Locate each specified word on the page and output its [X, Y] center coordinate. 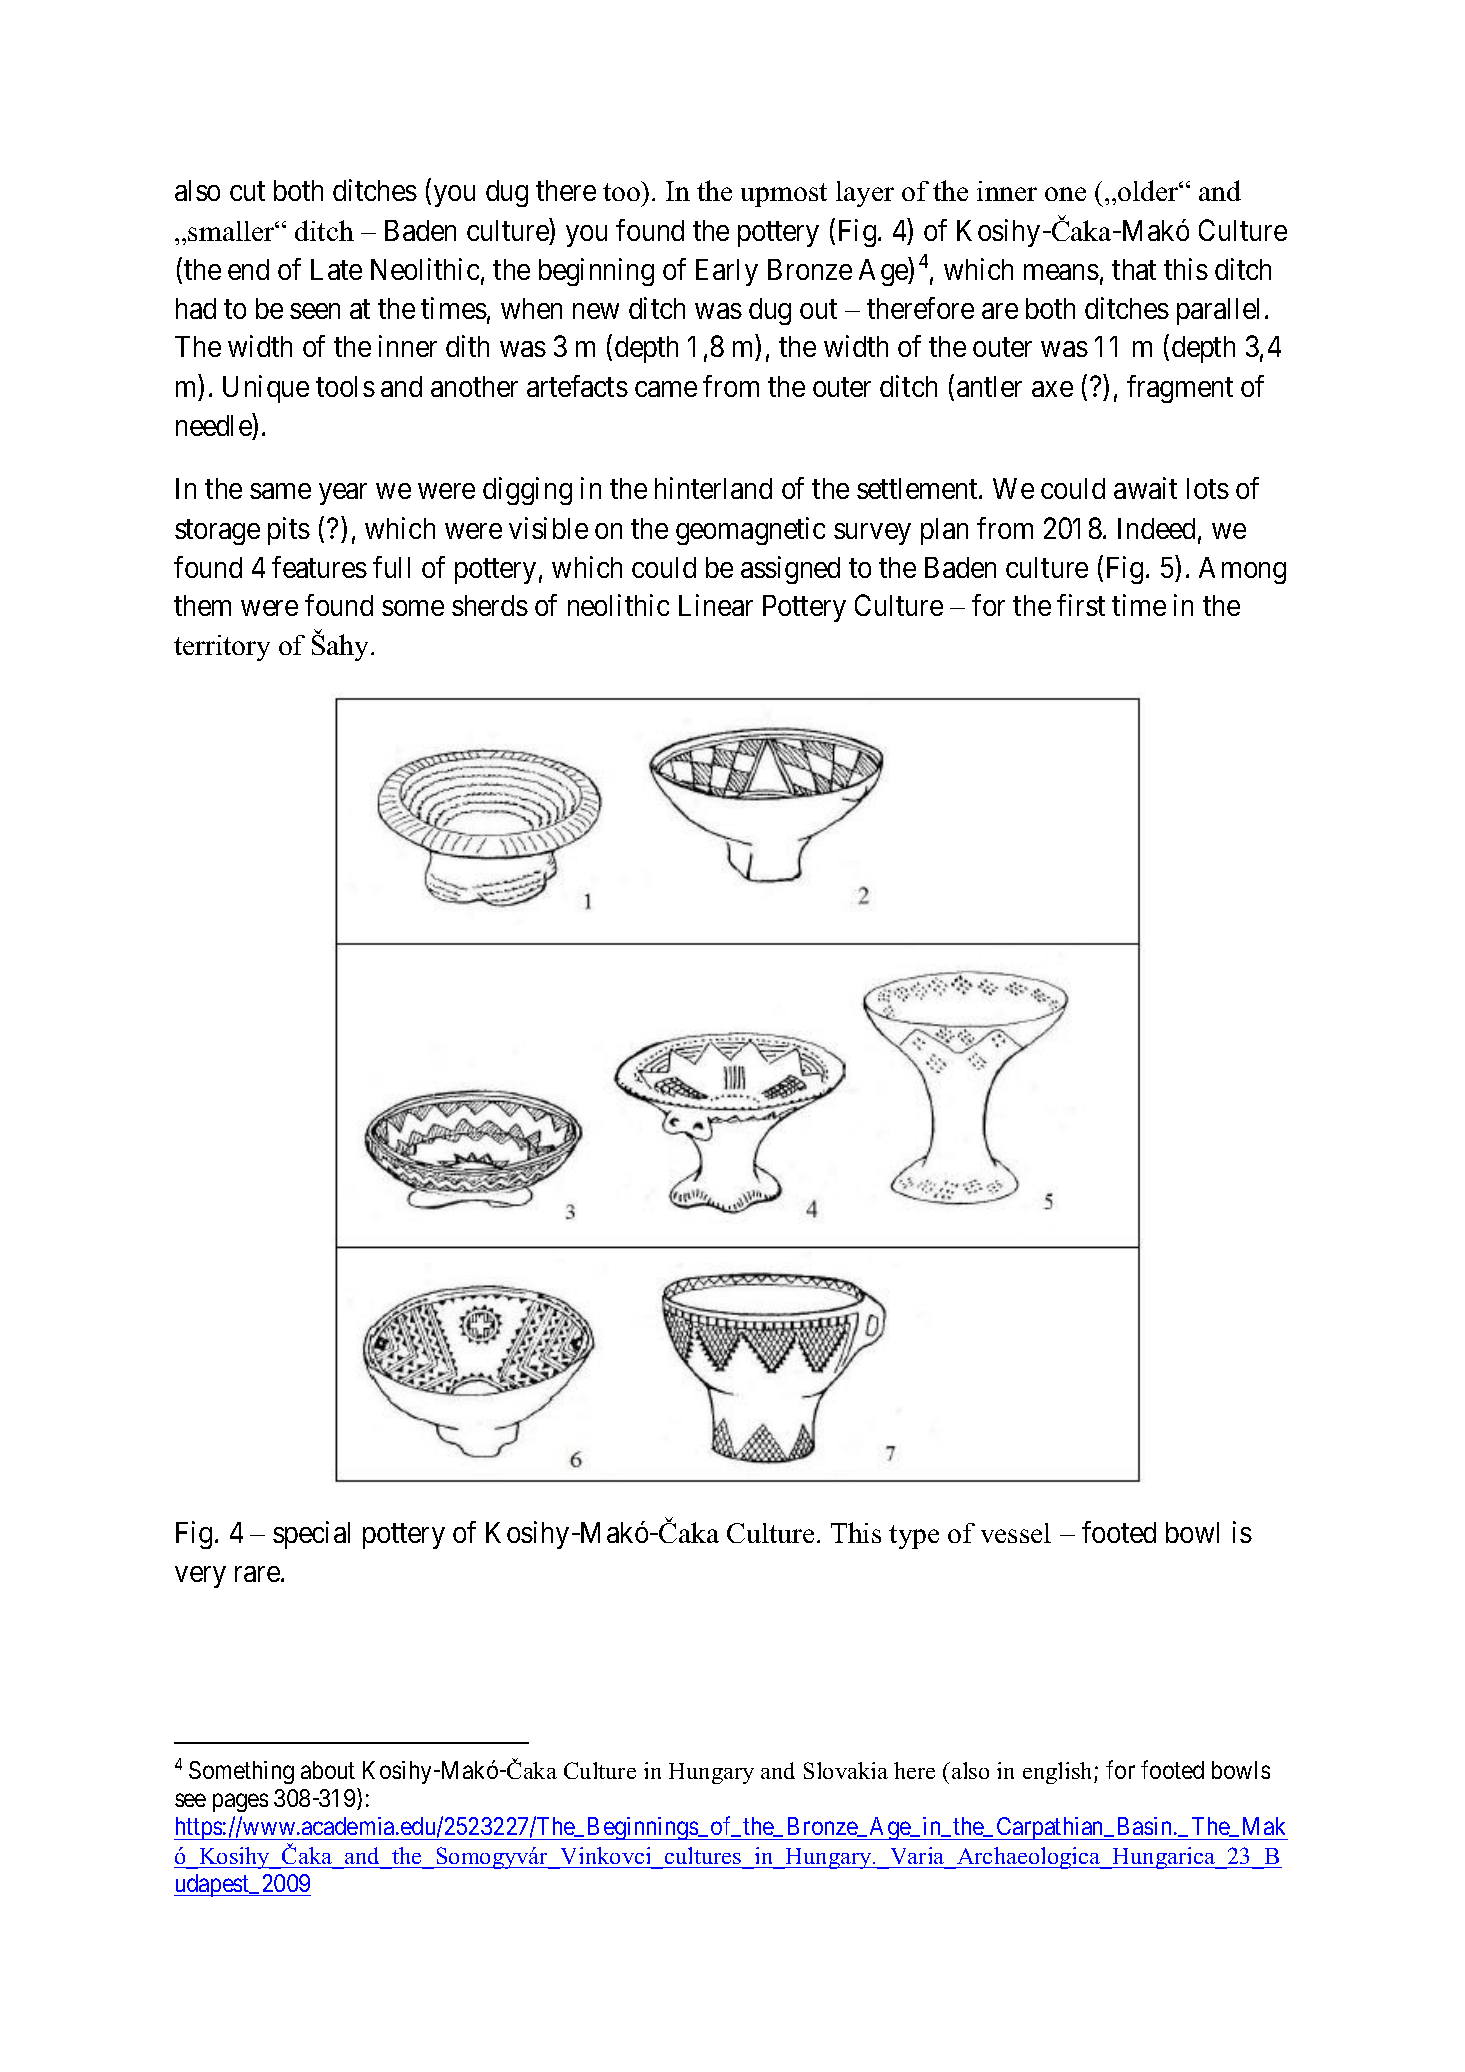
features [319, 567]
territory [222, 648]
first [1081, 605]
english [1059, 1773]
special [311, 1535]
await [1145, 488]
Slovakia [846, 1770]
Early [727, 272]
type [914, 1537]
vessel [1016, 1533]
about [328, 1770]
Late [336, 269]
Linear [716, 605]
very [200, 1577]
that [1134, 269]
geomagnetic [750, 531]
